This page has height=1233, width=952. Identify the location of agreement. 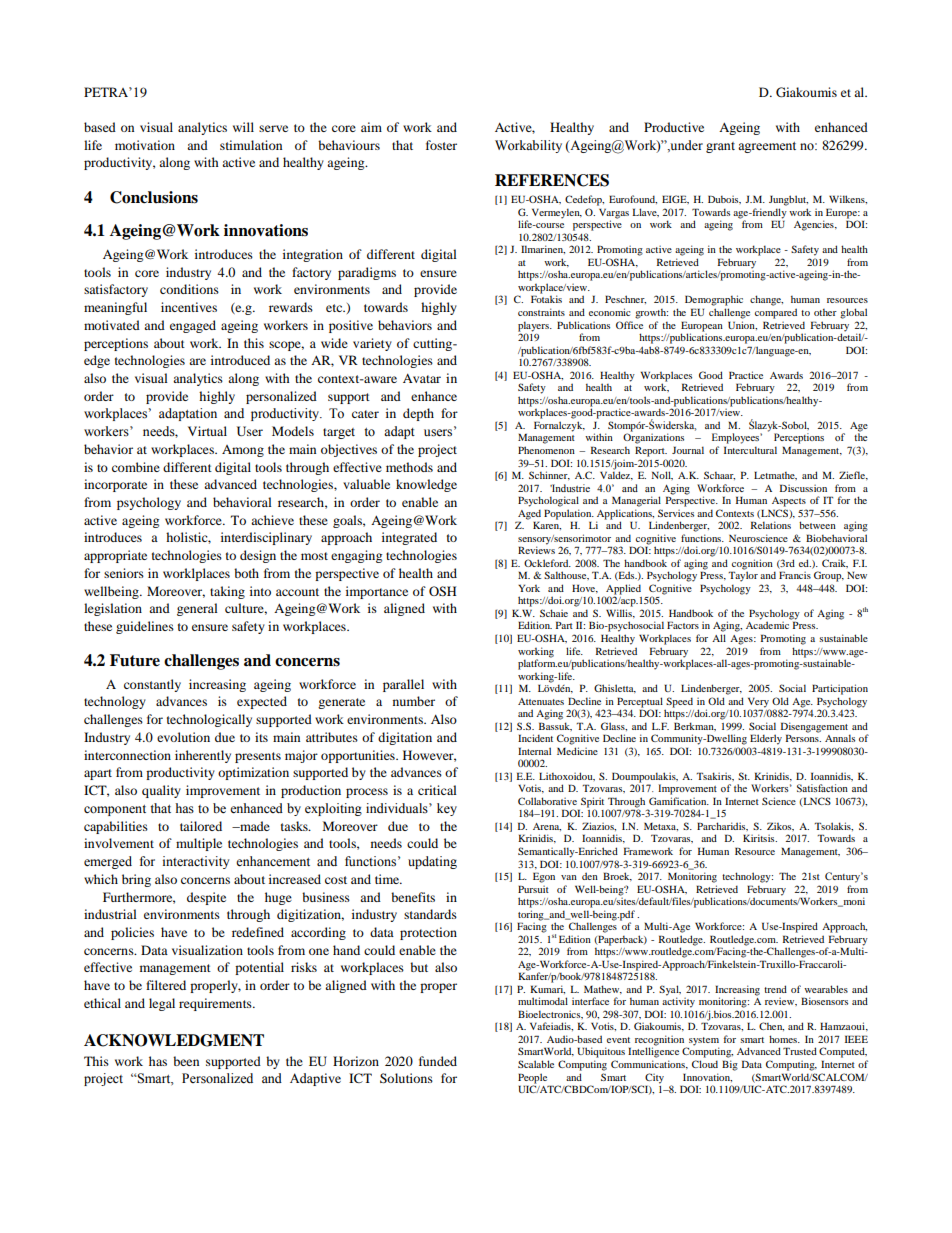
(767, 147).
